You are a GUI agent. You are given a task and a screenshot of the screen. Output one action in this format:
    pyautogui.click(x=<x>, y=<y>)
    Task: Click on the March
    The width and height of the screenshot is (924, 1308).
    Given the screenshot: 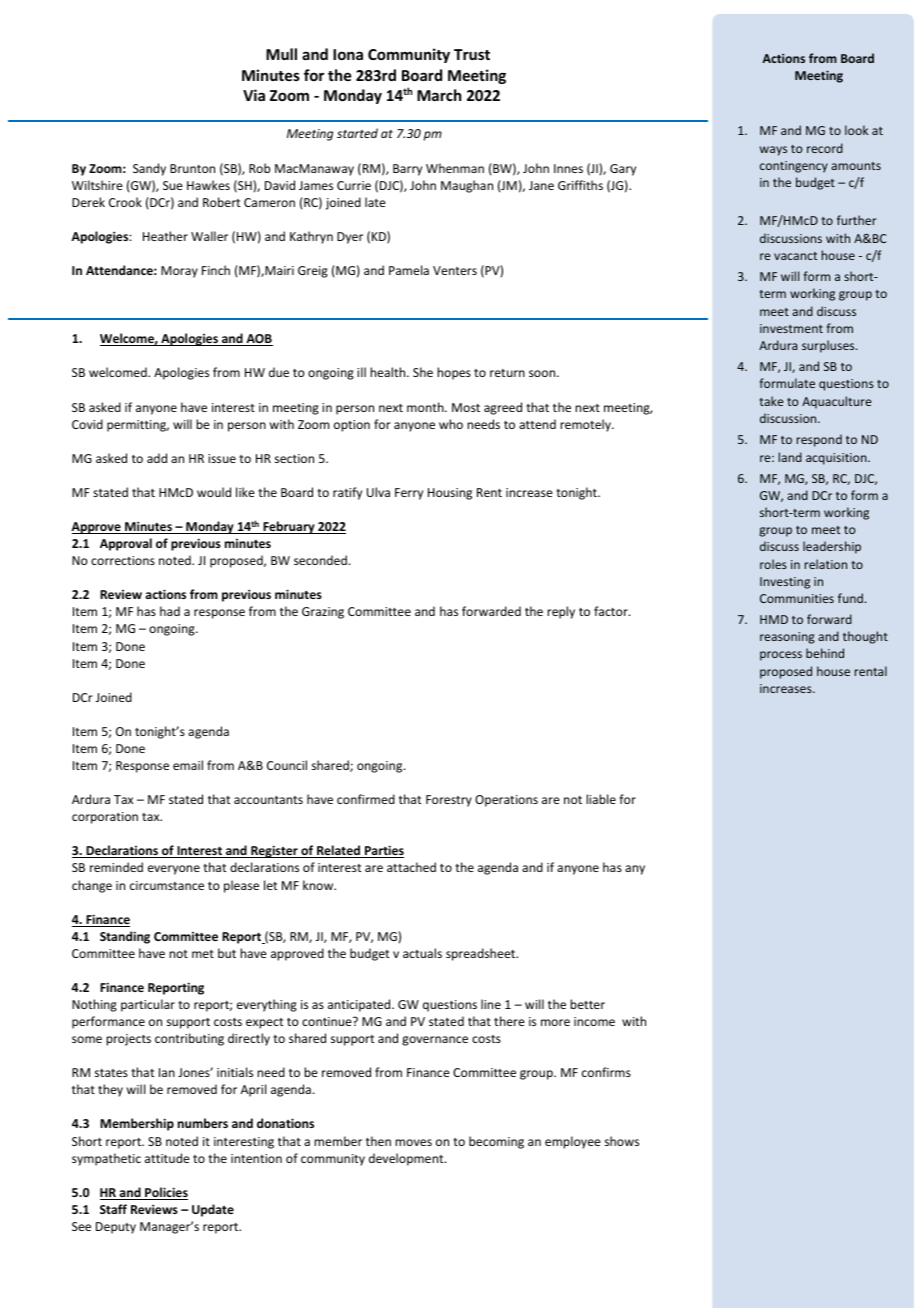 What is the action you would take?
    pyautogui.click(x=439, y=95)
